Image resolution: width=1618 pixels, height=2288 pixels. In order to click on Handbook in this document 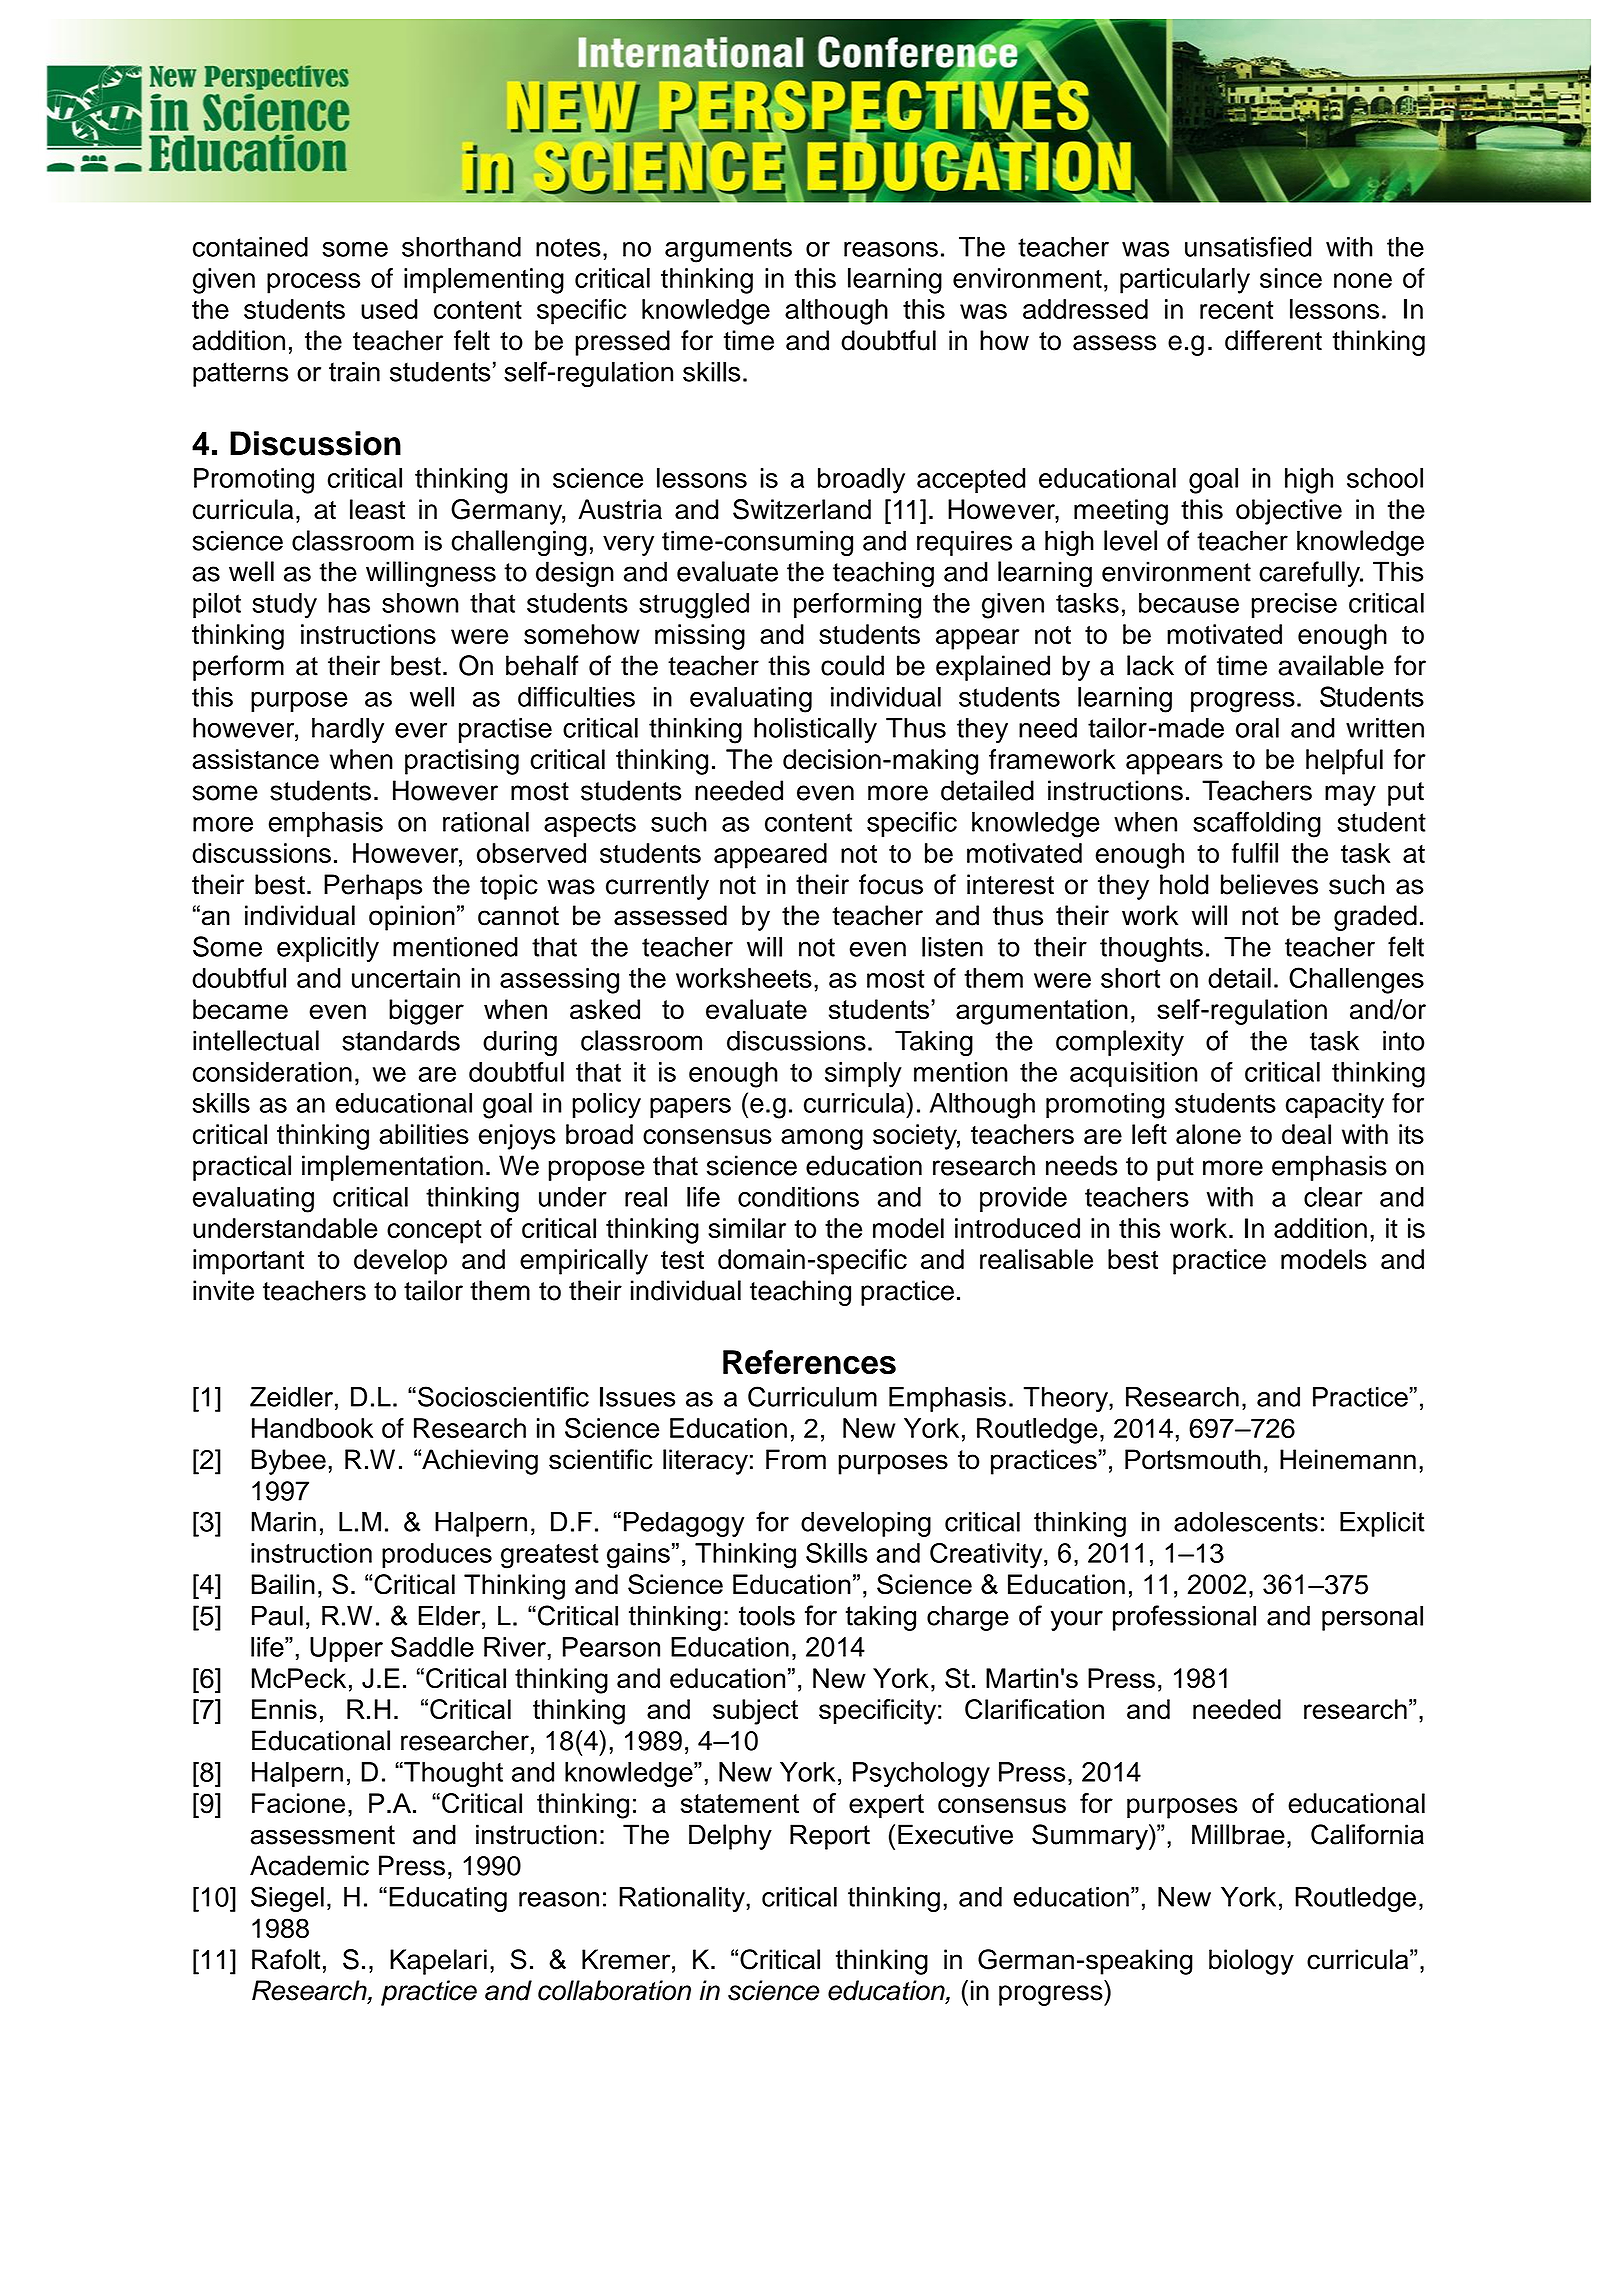, I will do `click(312, 1428)`.
